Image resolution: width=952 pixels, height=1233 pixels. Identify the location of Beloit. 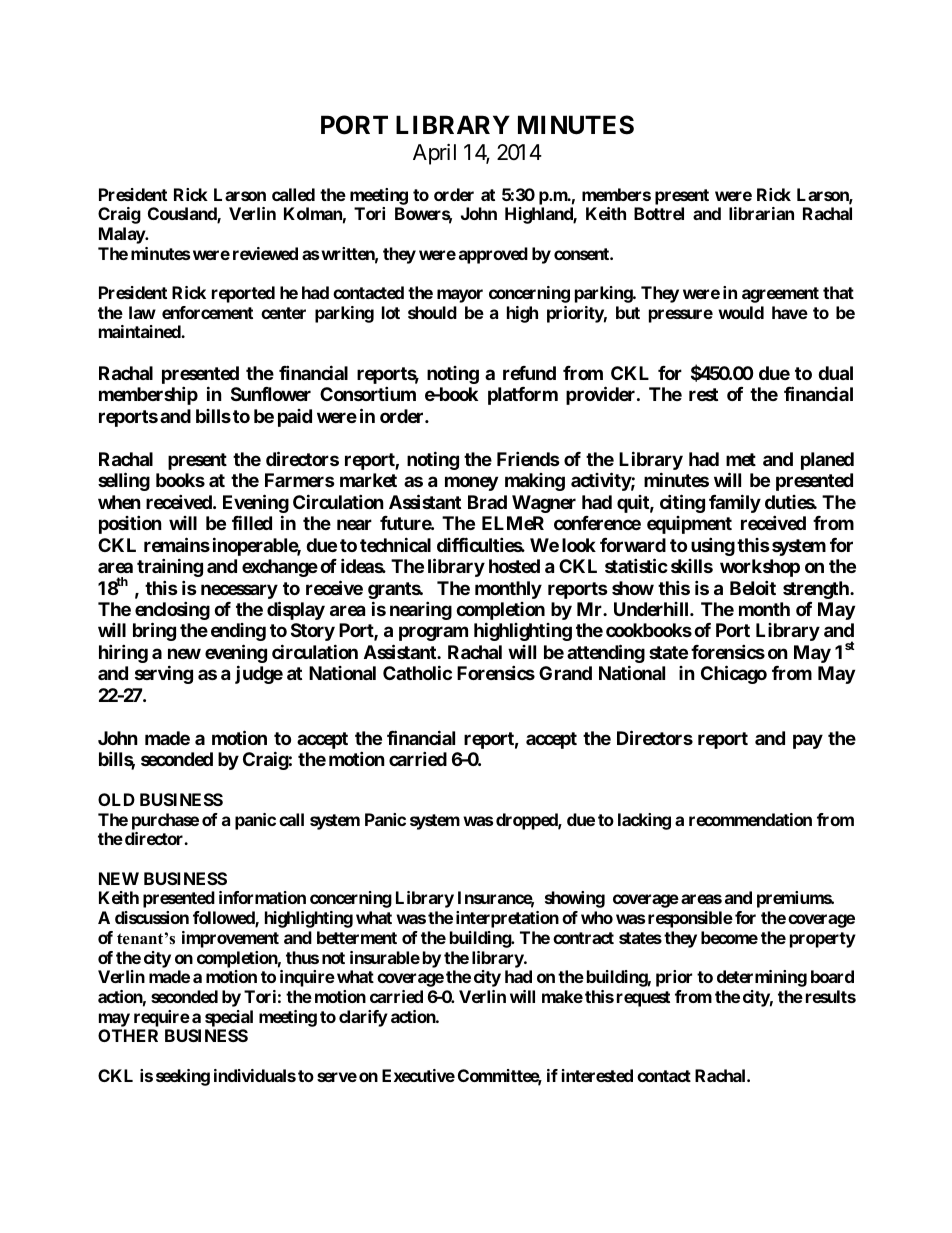
(753, 587).
